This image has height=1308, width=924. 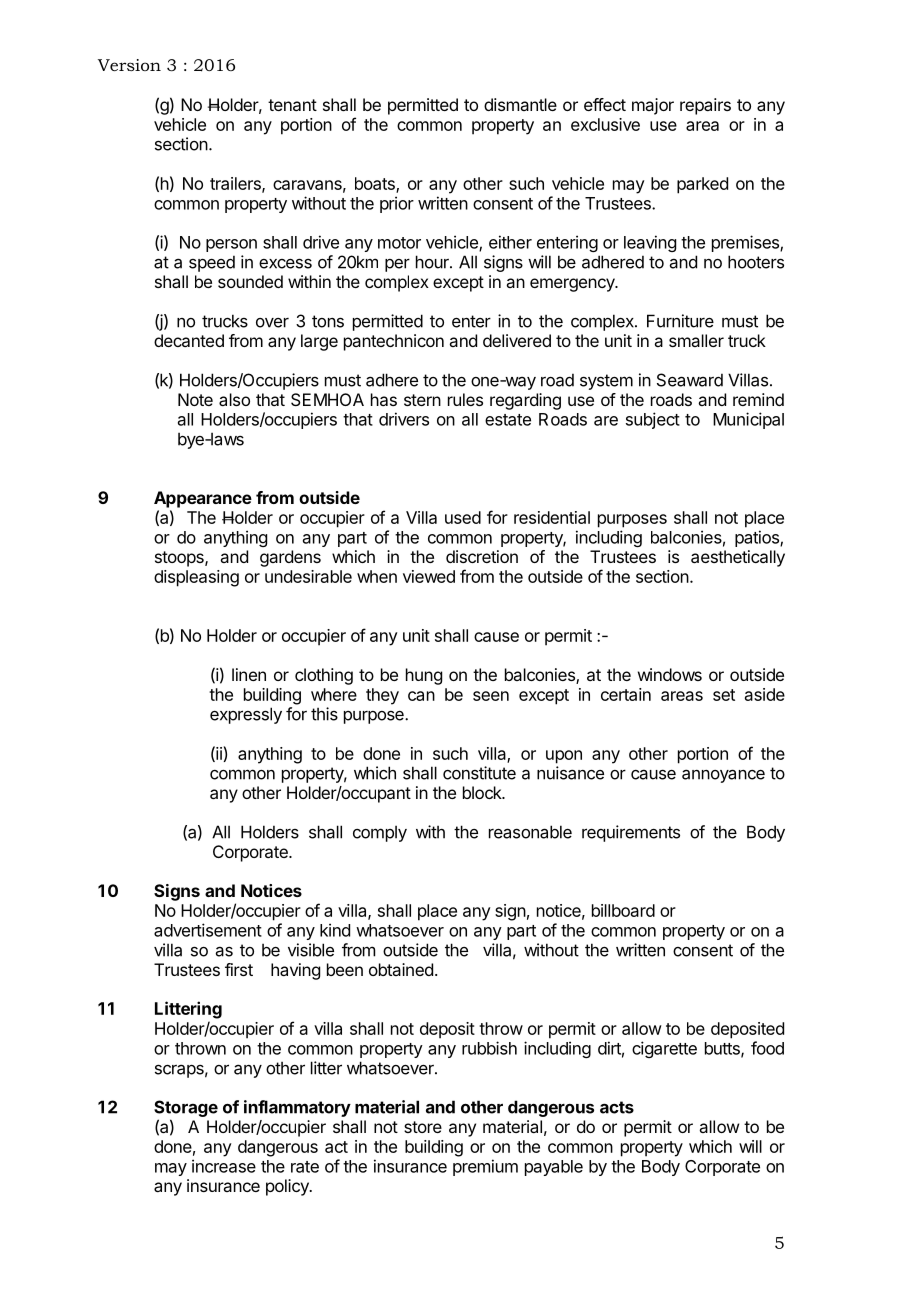 What do you see at coordinates (653, 420) in the image?
I see `subject` at bounding box center [653, 420].
